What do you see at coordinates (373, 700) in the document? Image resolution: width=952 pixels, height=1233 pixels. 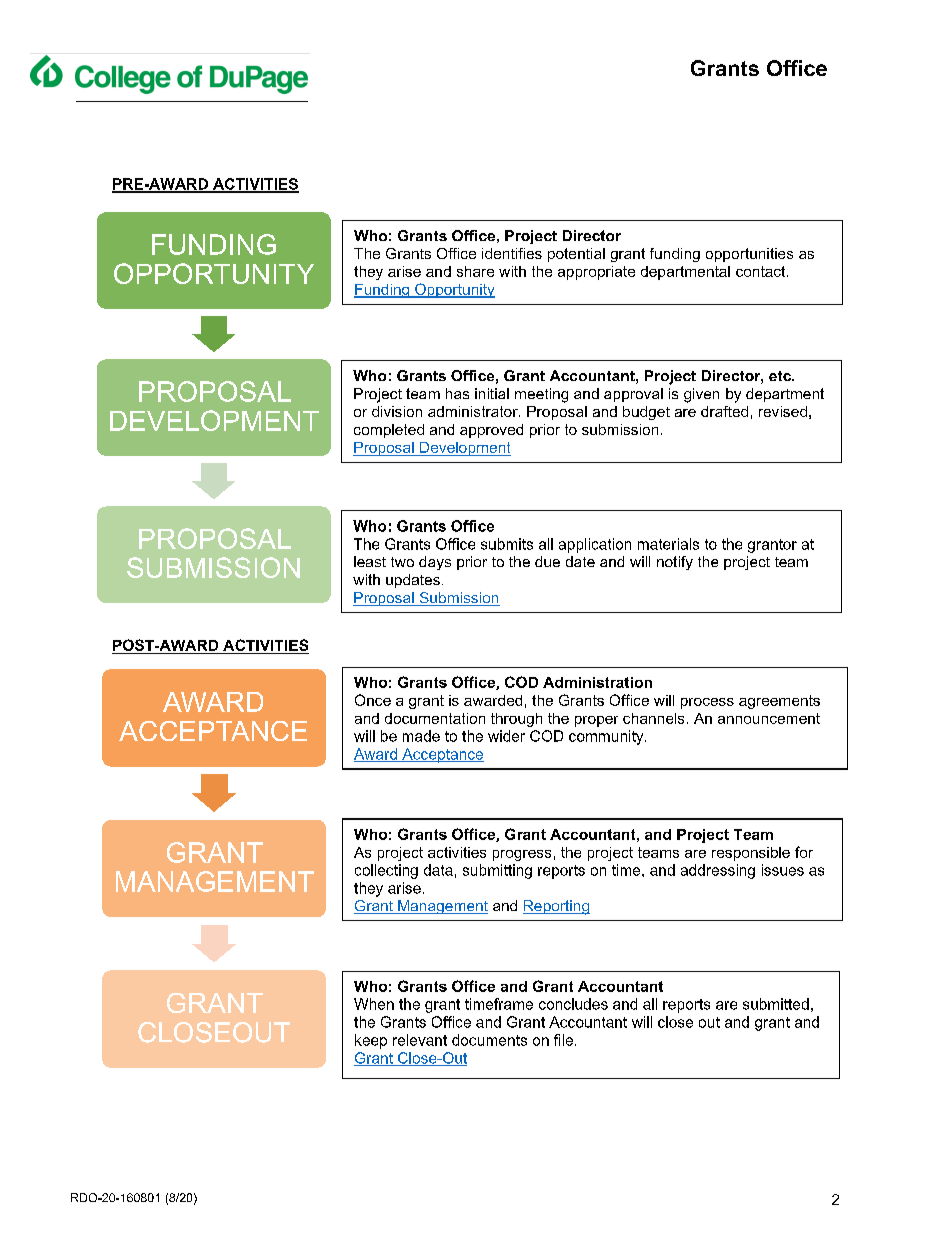 I see `Once` at bounding box center [373, 700].
